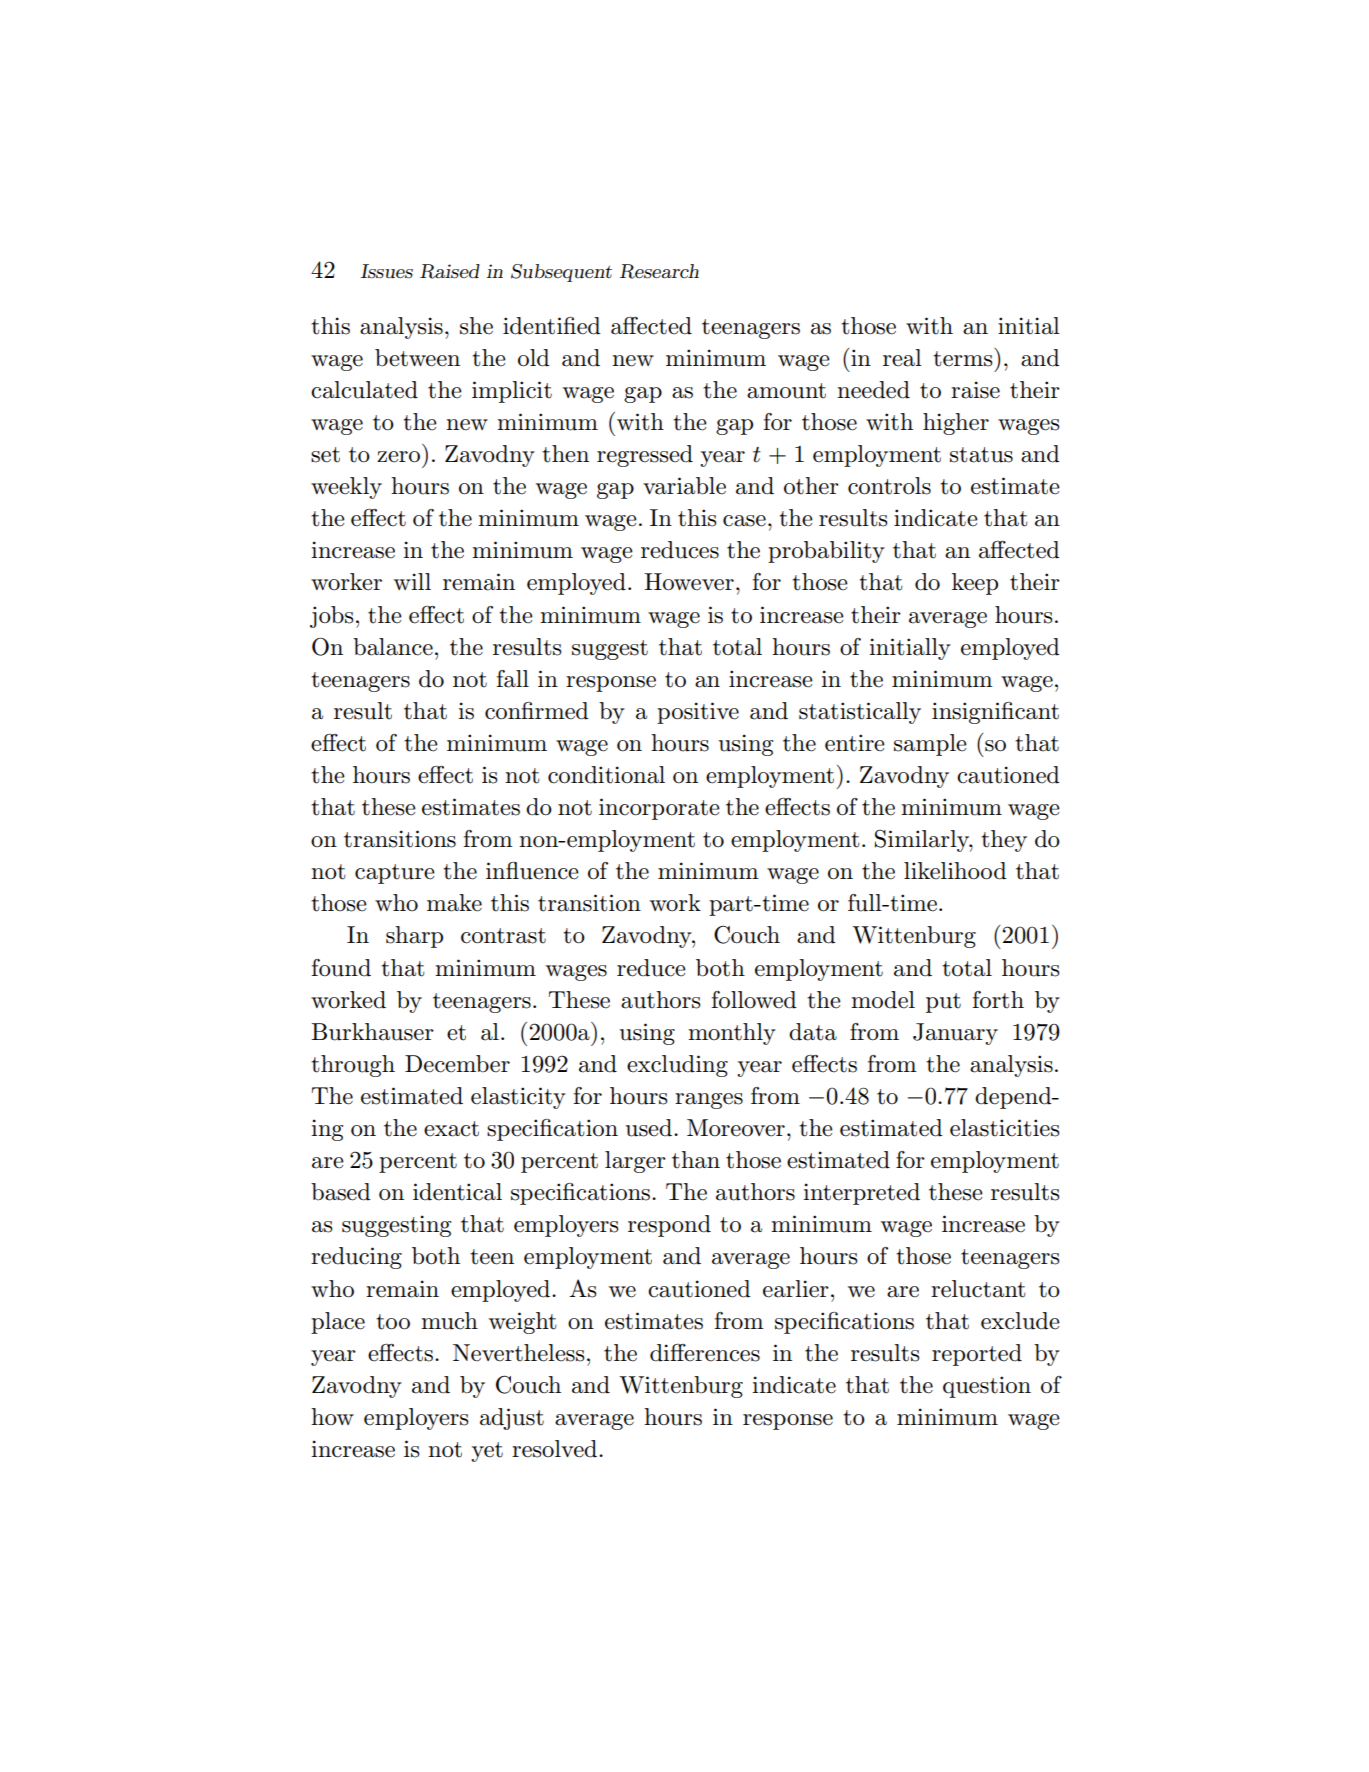 This page has width=1369, height=1772. What do you see at coordinates (395, 874) in the page?
I see `capture` at bounding box center [395, 874].
